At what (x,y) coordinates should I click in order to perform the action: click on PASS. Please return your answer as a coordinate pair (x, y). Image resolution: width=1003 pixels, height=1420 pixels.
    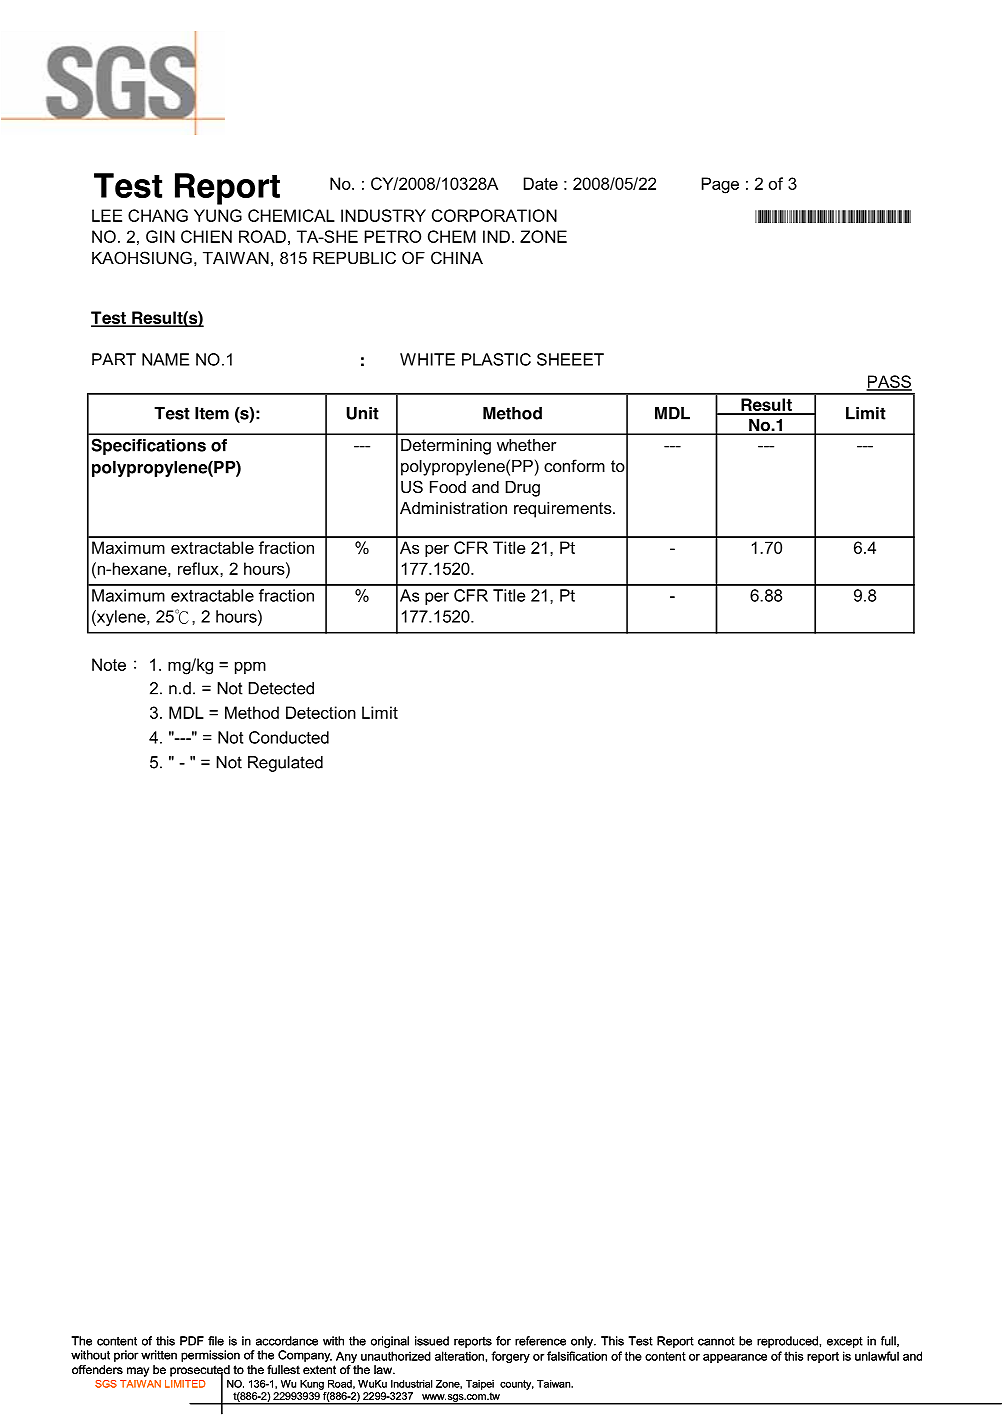
    Looking at the image, I should click on (889, 382).
